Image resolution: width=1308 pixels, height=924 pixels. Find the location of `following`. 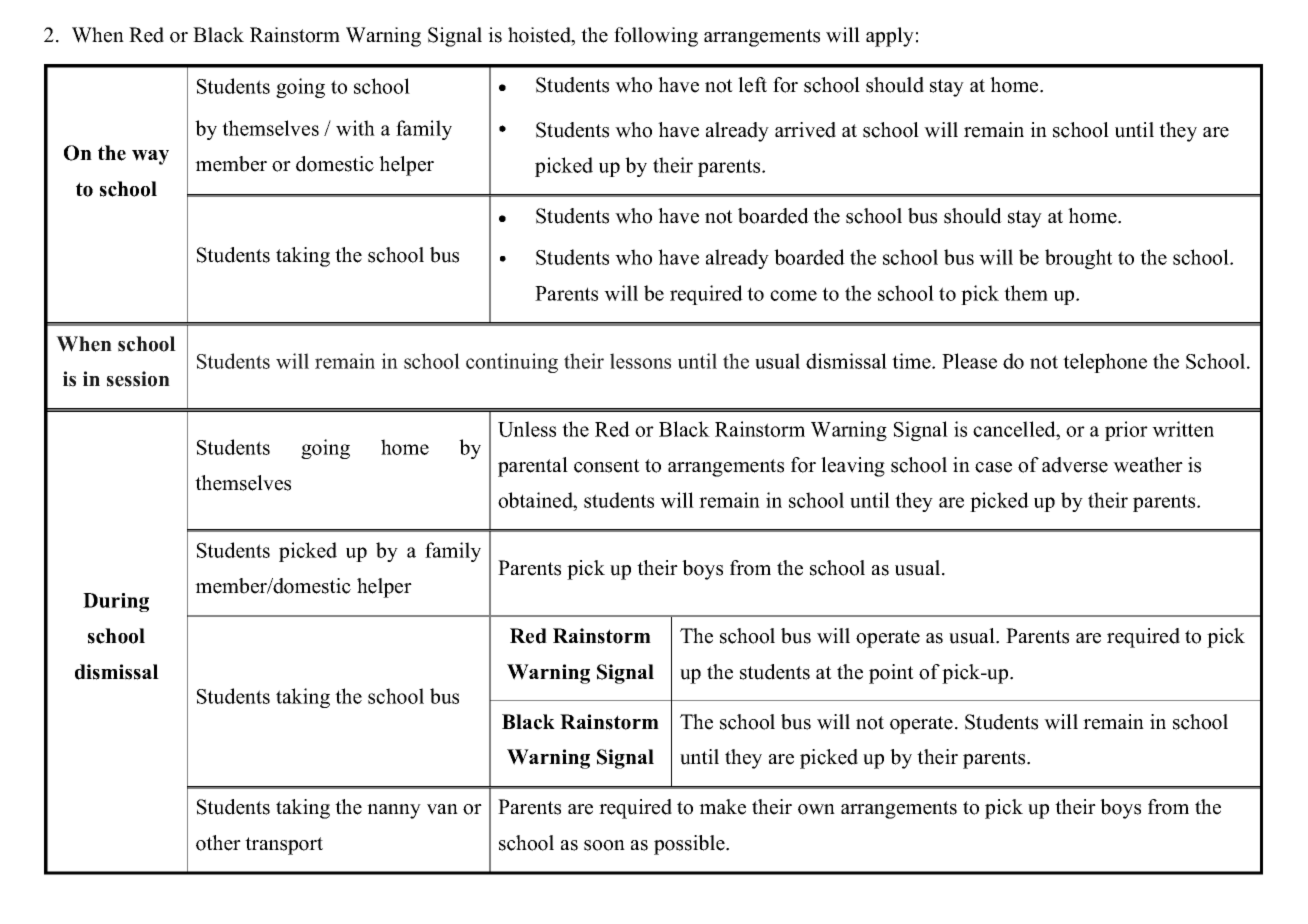

following is located at coordinates (656, 37).
